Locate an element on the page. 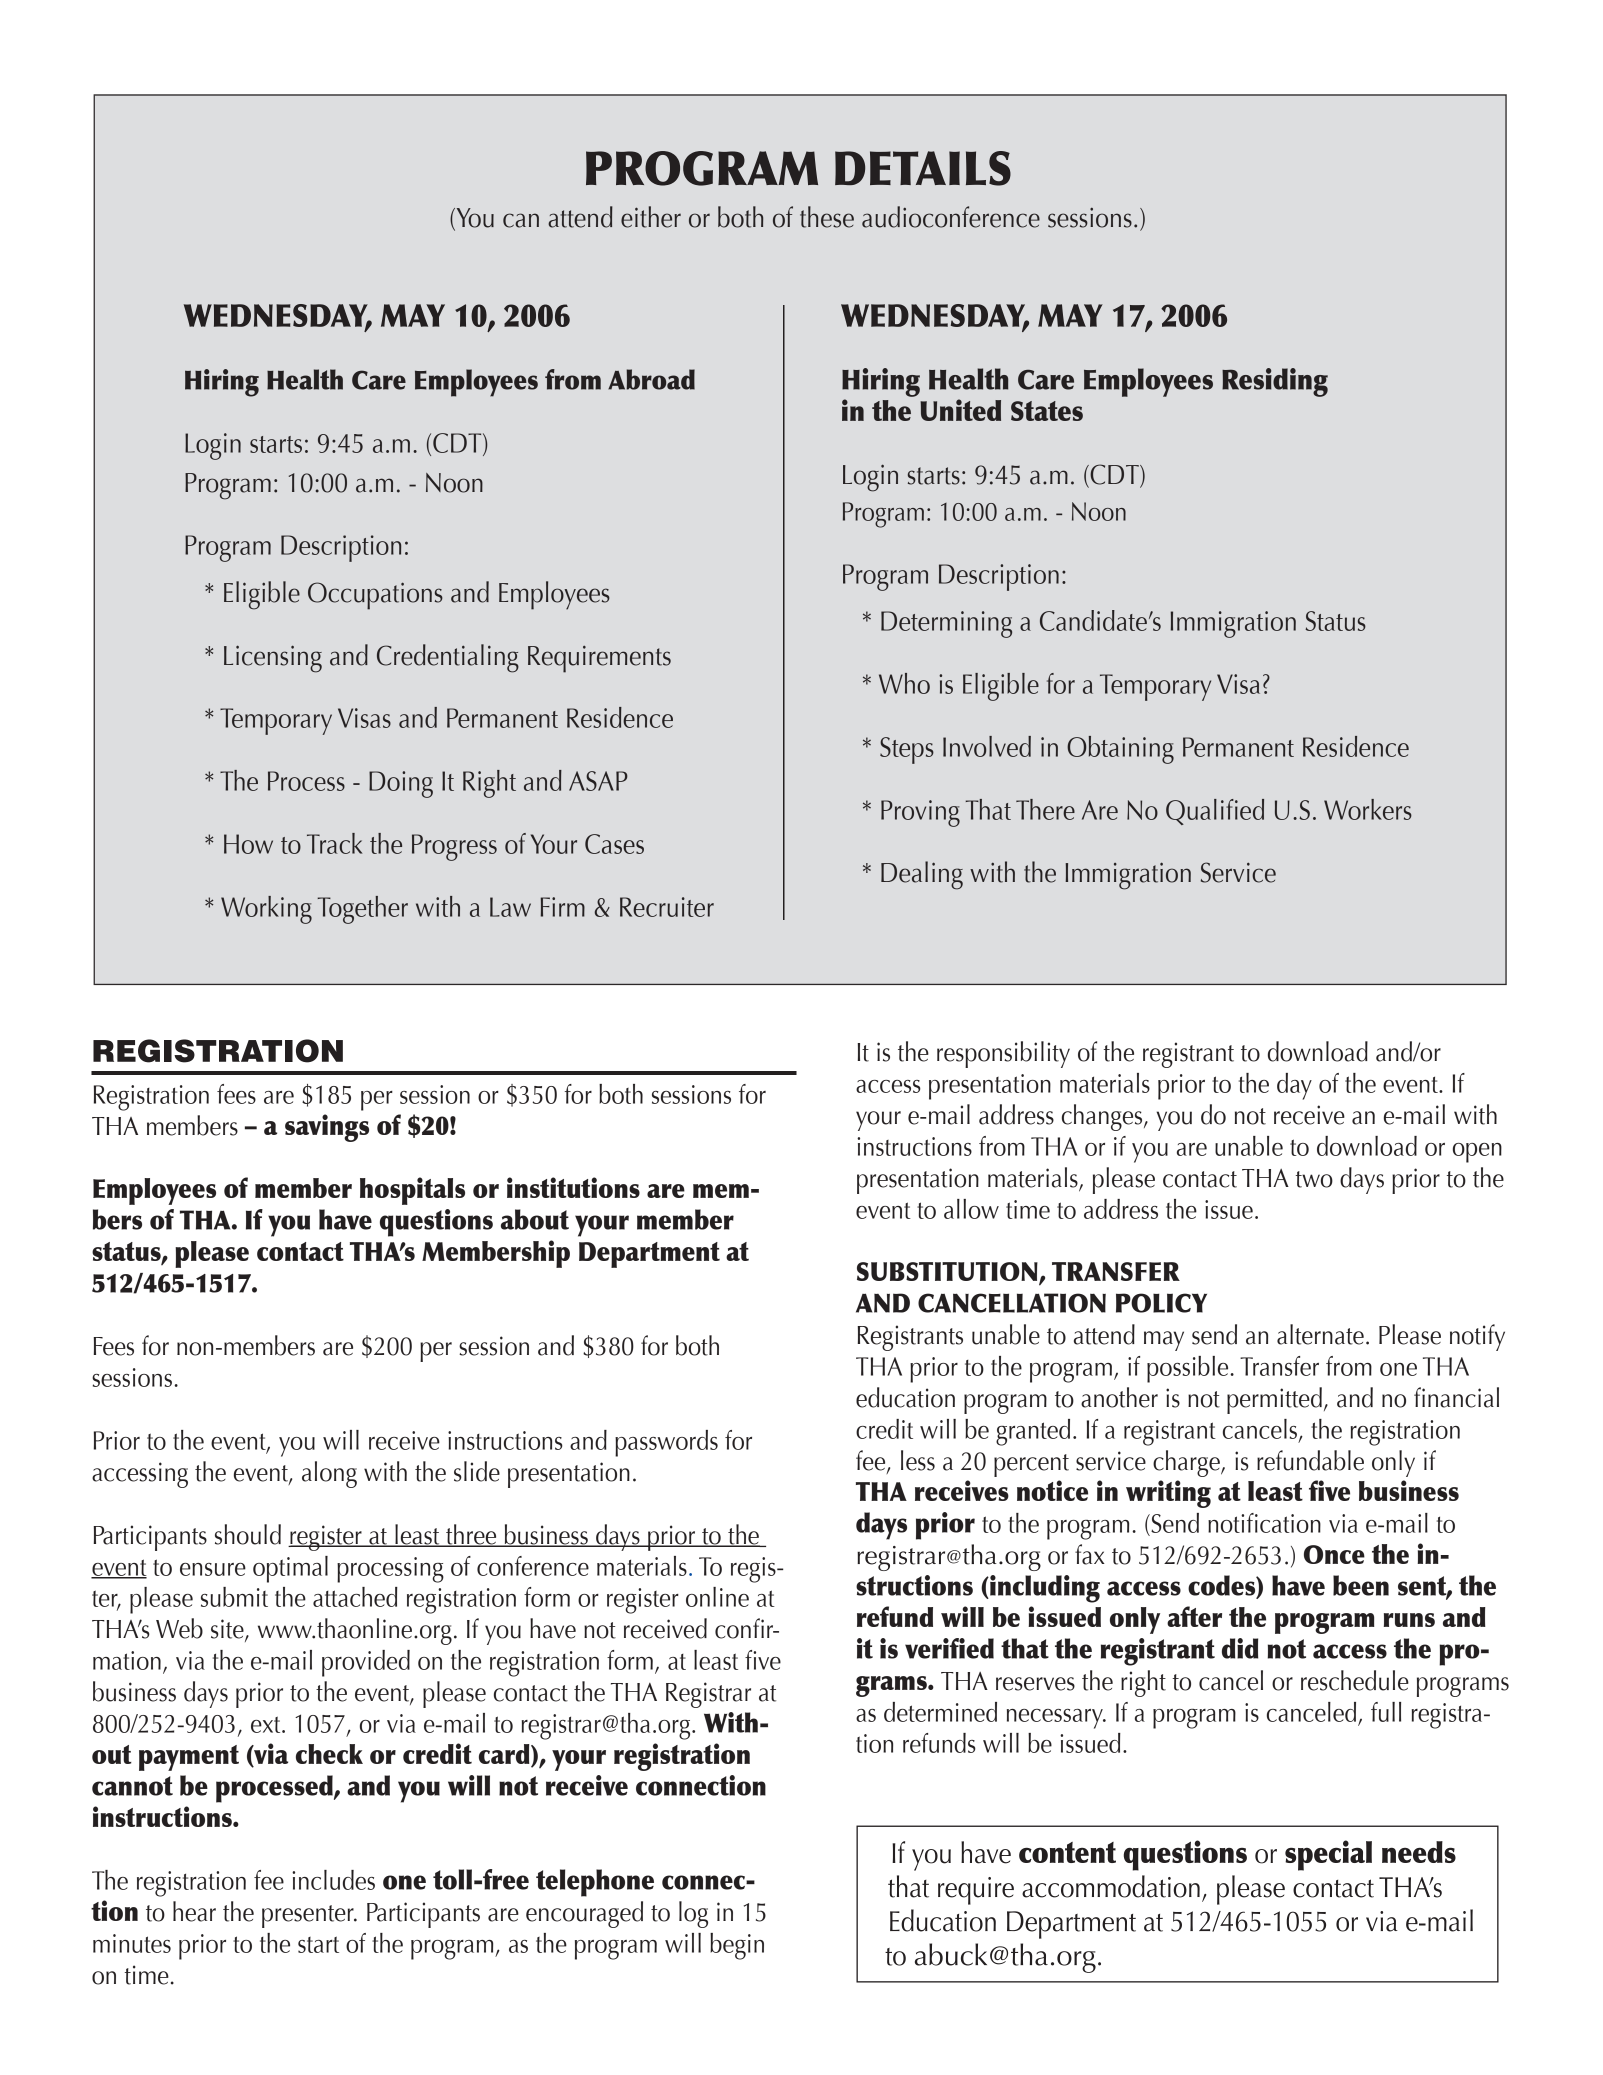  these is located at coordinates (827, 217).
